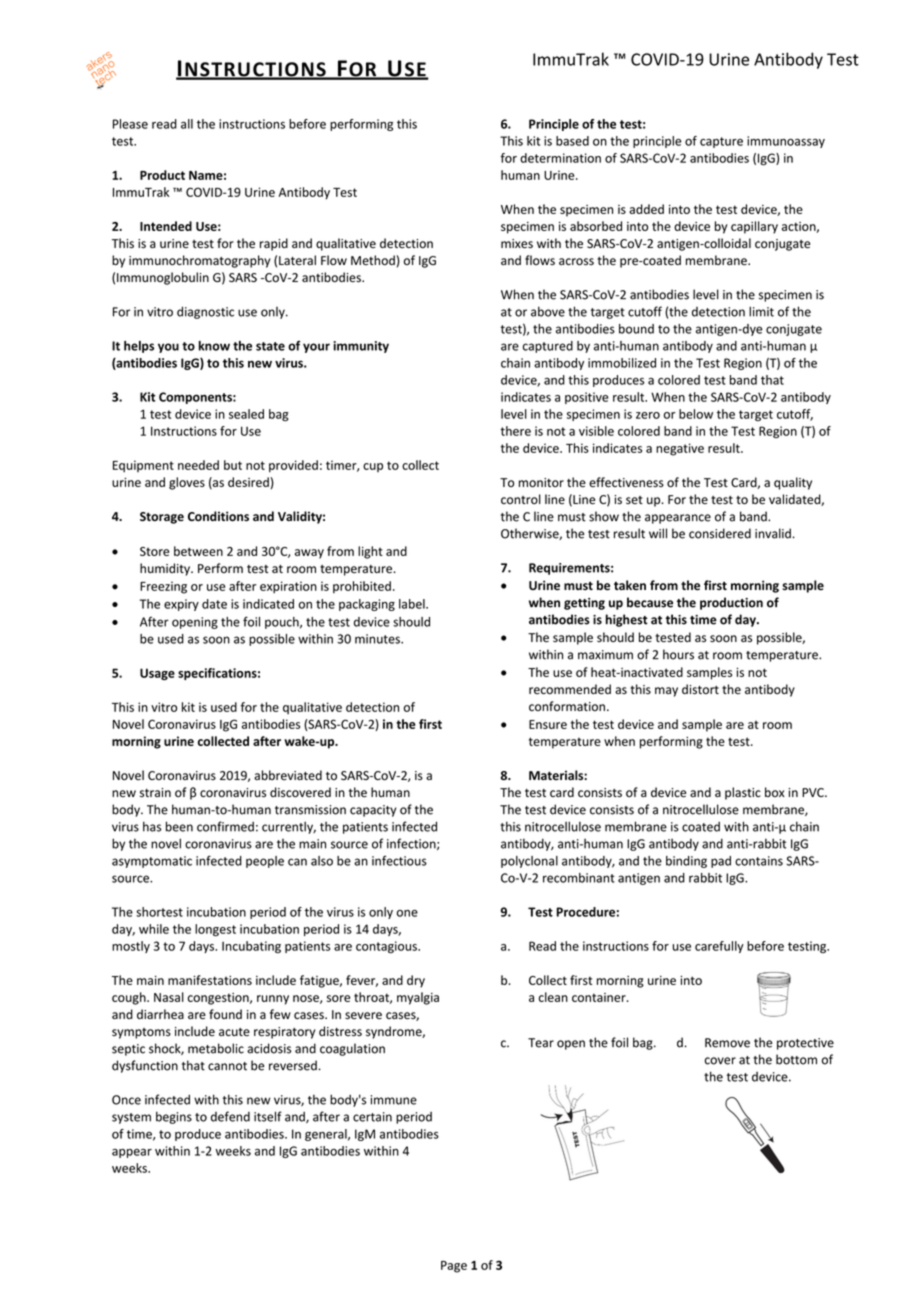  What do you see at coordinates (218, 516) in the page?
I see `Conditions` at bounding box center [218, 516].
